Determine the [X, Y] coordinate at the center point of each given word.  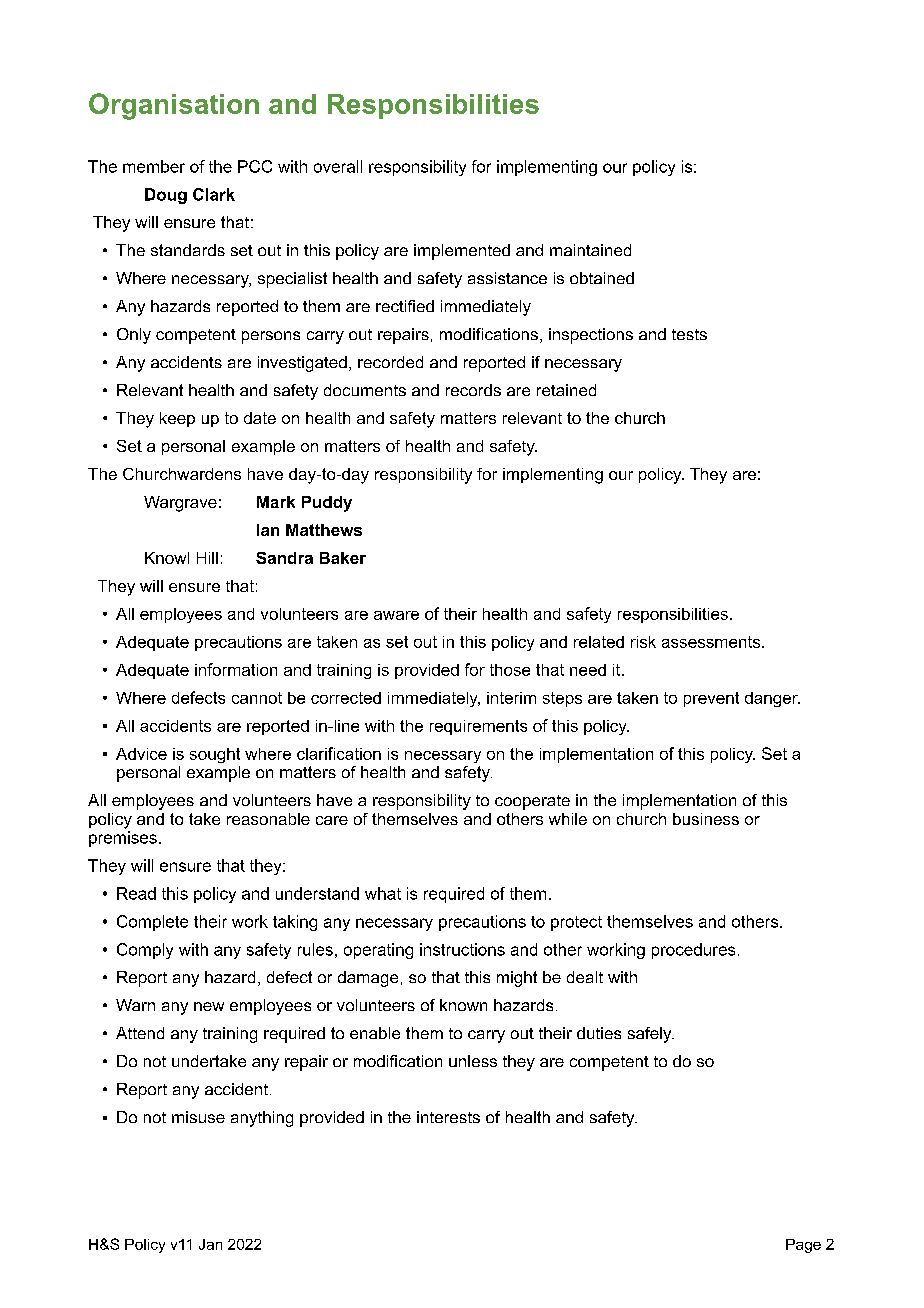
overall [338, 166]
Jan [210, 1244]
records [473, 390]
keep [177, 419]
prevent [711, 699]
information [236, 669]
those [510, 670]
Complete [152, 923]
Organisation [174, 106]
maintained [590, 250]
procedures [693, 951]
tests [689, 334]
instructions [462, 949]
